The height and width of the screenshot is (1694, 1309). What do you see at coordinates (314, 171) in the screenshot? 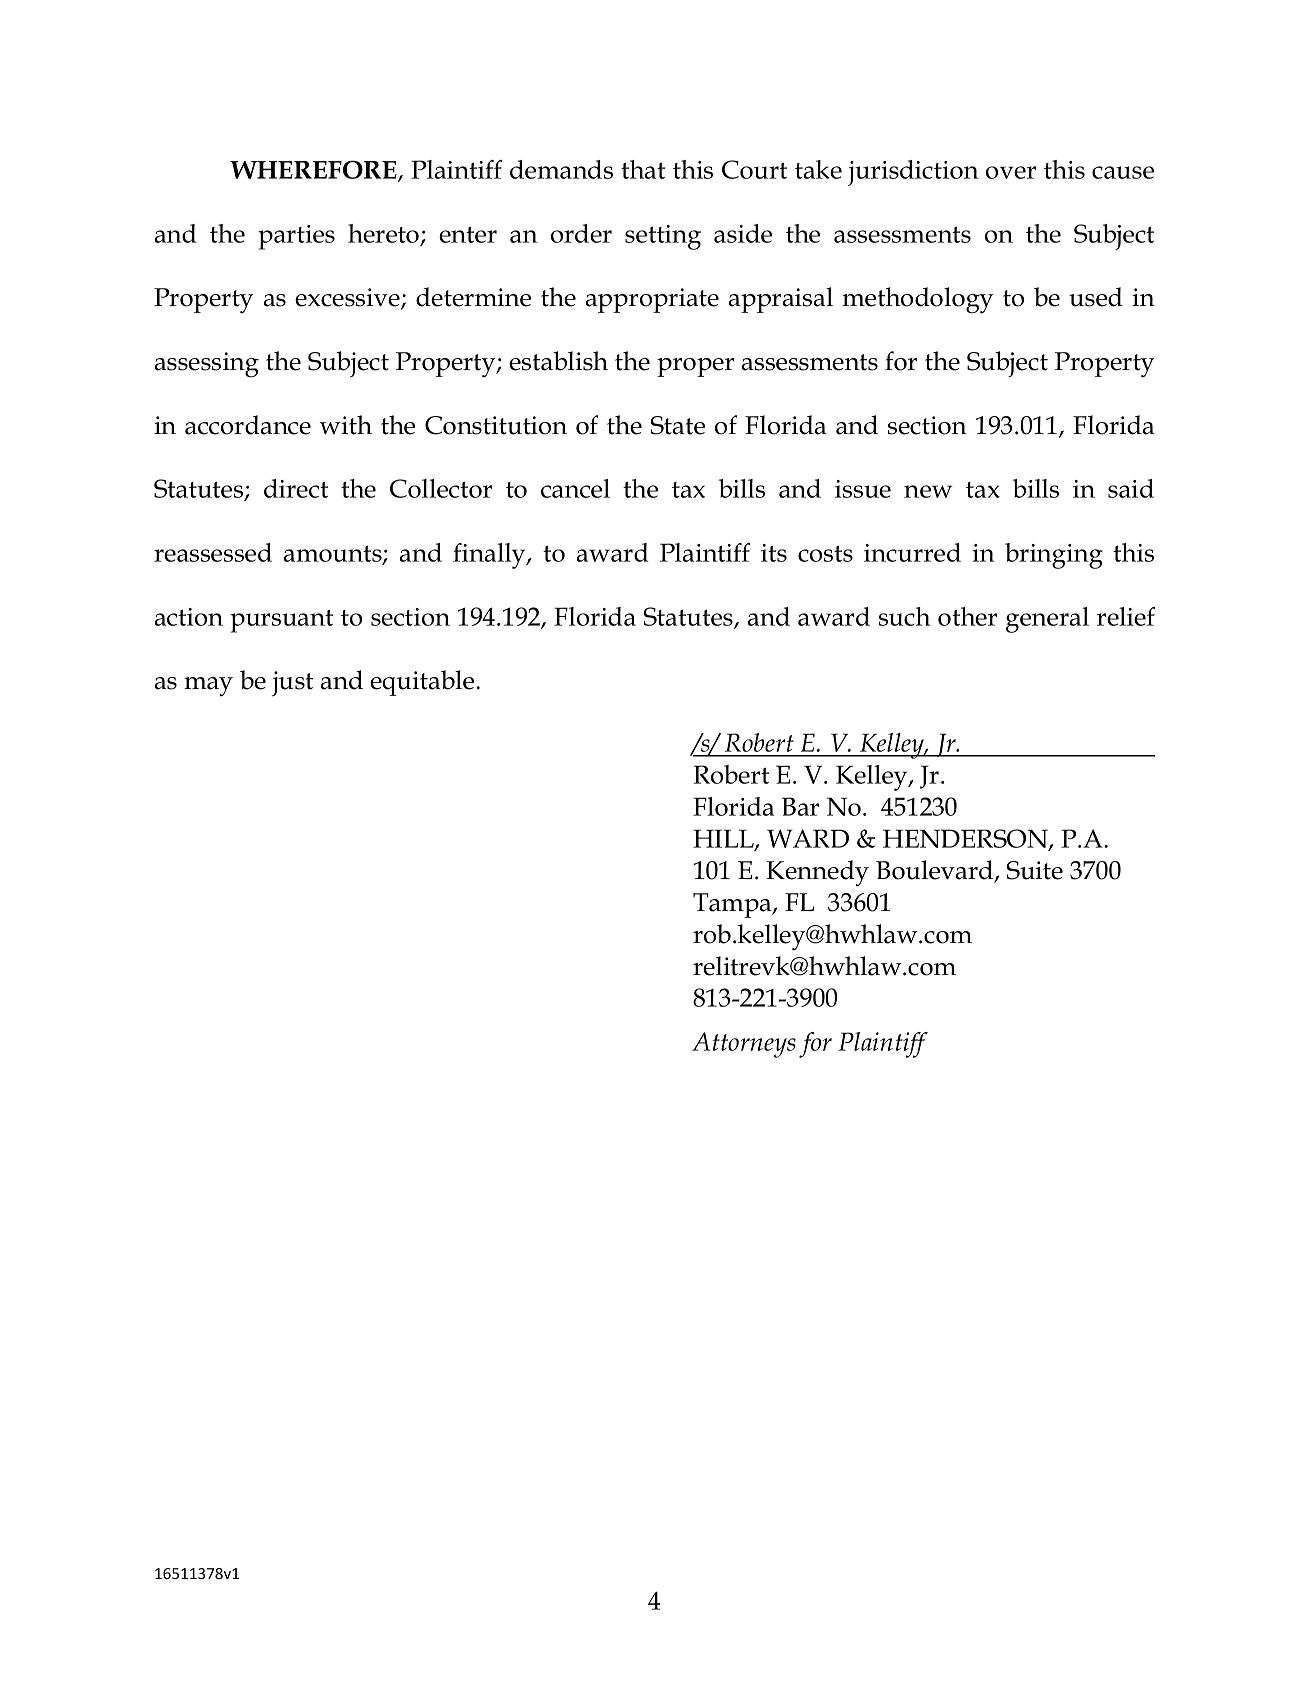
I see `WHEREFORE` at bounding box center [314, 171].
